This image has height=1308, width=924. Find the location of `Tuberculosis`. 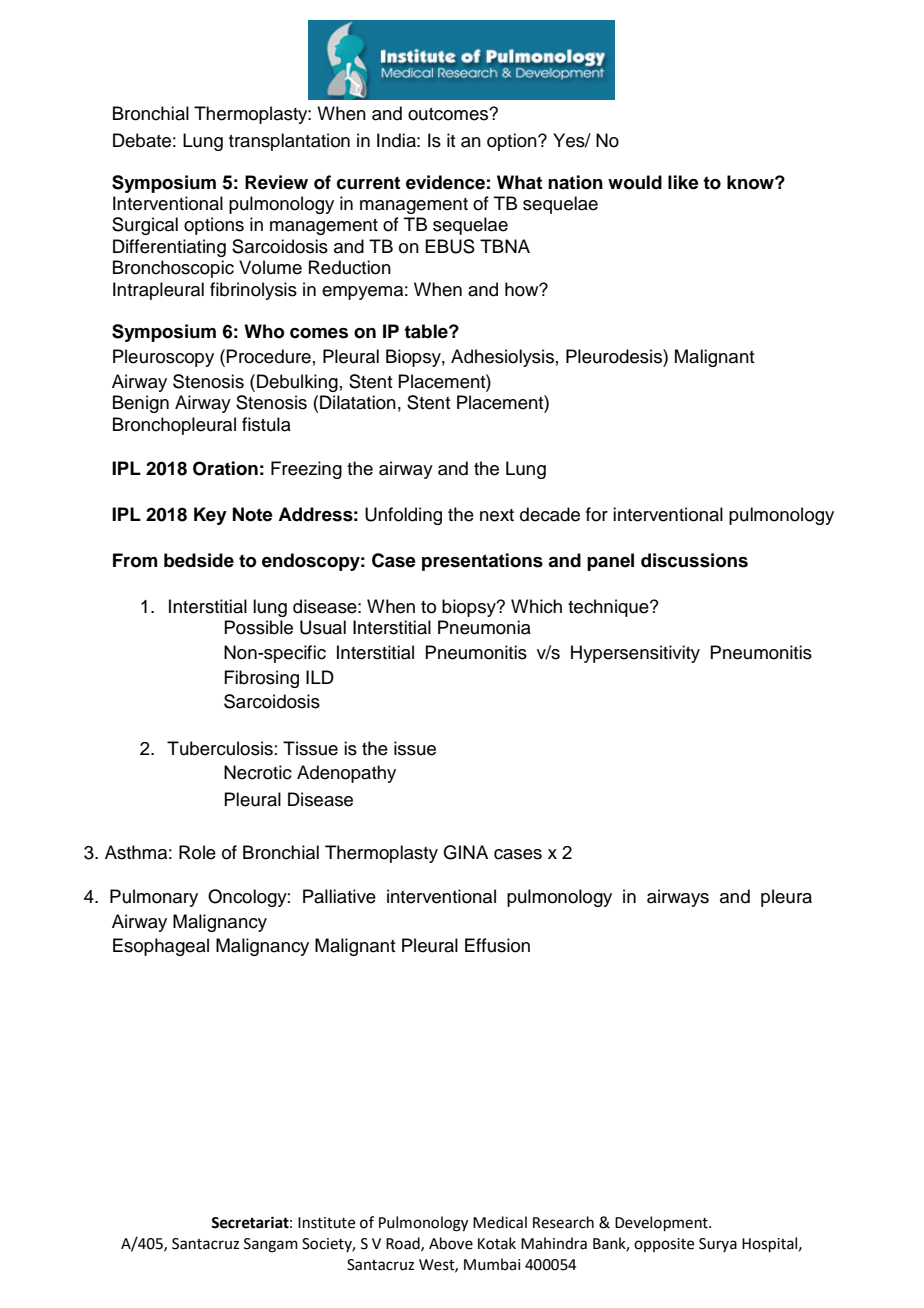

Tuberculosis is located at coordinates (220, 748).
